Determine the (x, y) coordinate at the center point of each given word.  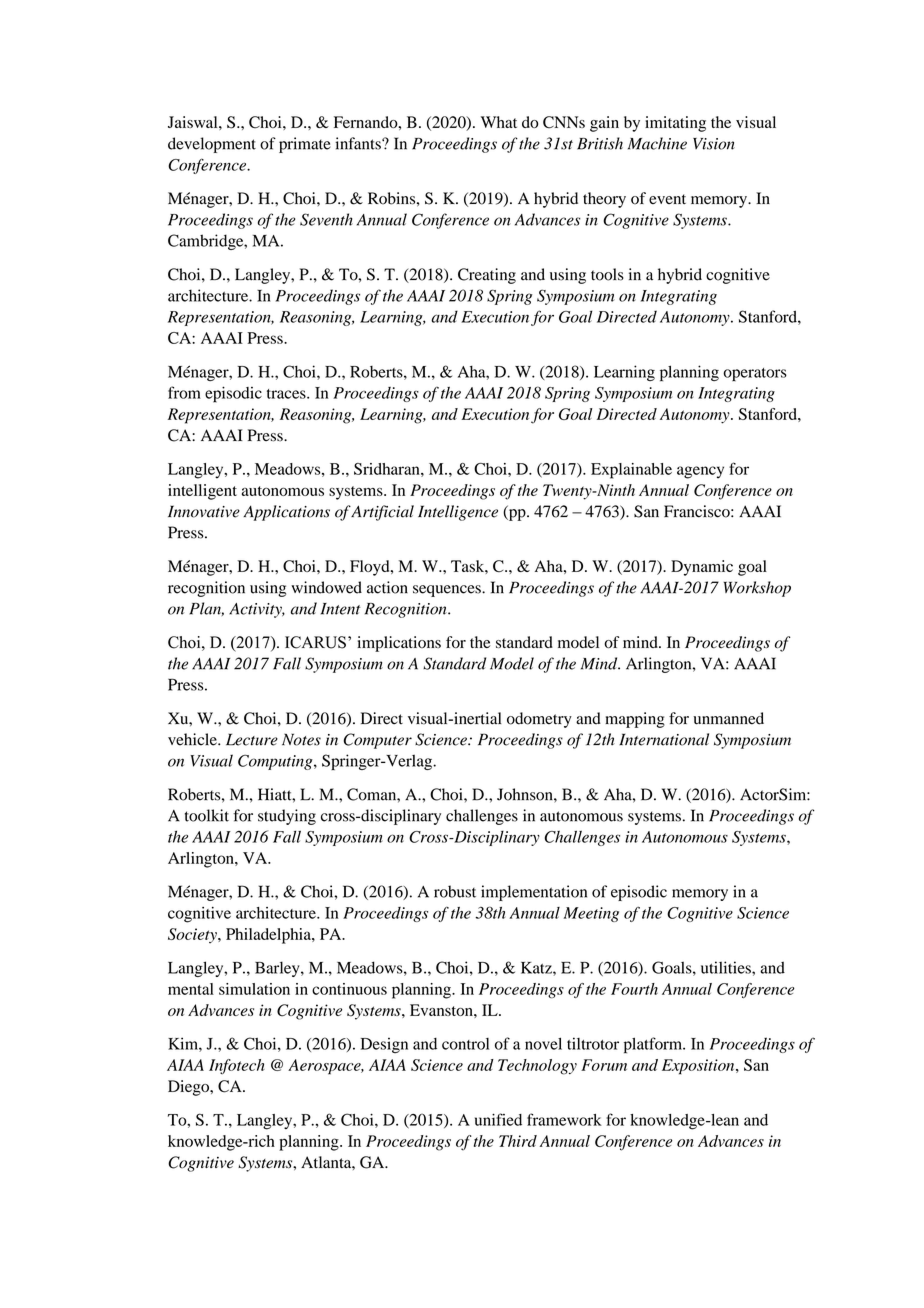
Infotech (237, 1066)
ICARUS (315, 642)
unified (498, 1119)
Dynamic (702, 568)
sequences (448, 591)
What (499, 122)
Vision (714, 144)
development (212, 145)
